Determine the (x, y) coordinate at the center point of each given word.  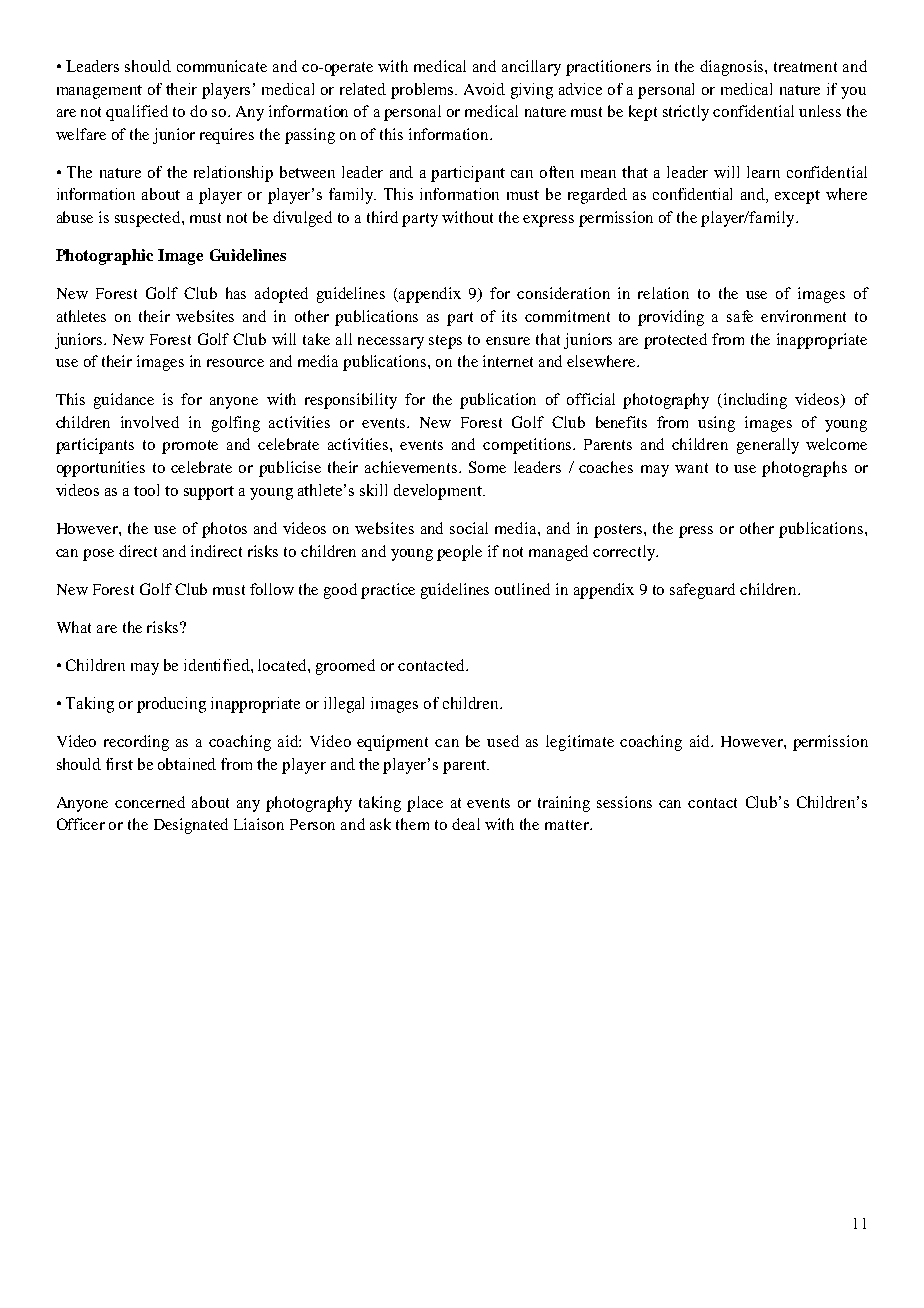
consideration (563, 293)
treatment (805, 67)
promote (190, 447)
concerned (150, 802)
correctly (625, 553)
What (74, 627)
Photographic (104, 257)
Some (487, 467)
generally (768, 446)
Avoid (484, 89)
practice (388, 591)
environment (803, 316)
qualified (137, 113)
